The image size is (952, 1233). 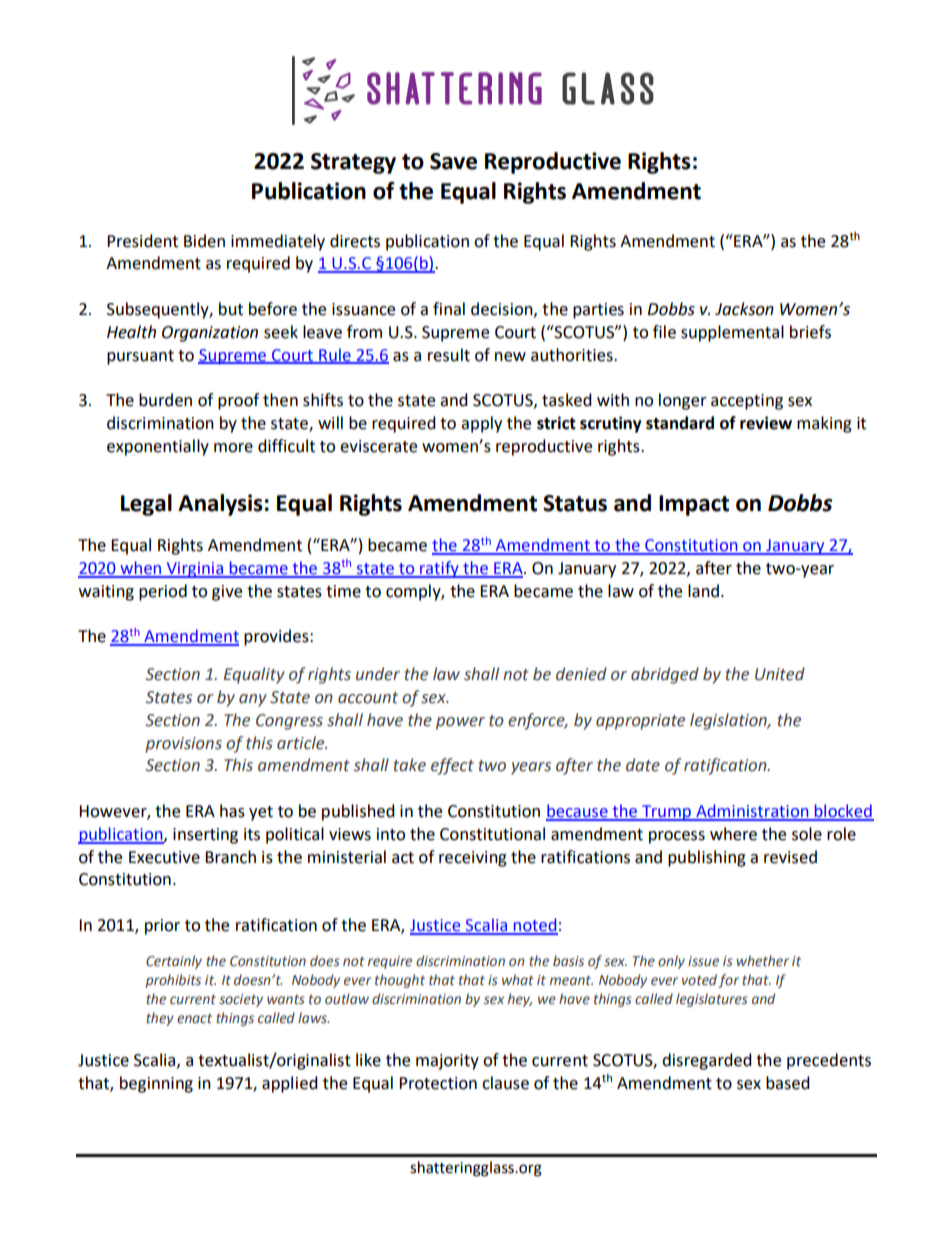 I want to click on apply, so click(x=481, y=424).
